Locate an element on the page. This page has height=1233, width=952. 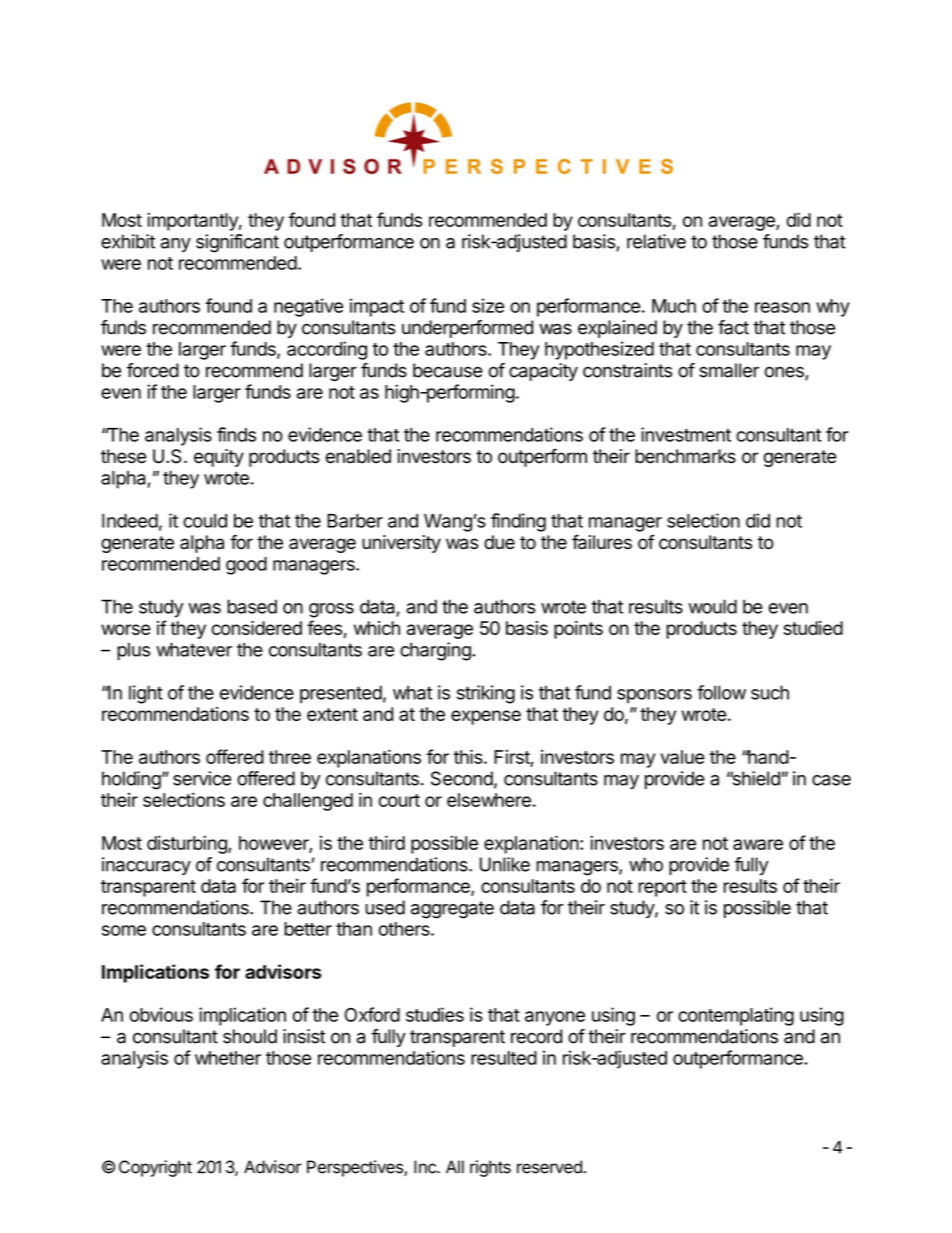
good is located at coordinates (246, 566).
